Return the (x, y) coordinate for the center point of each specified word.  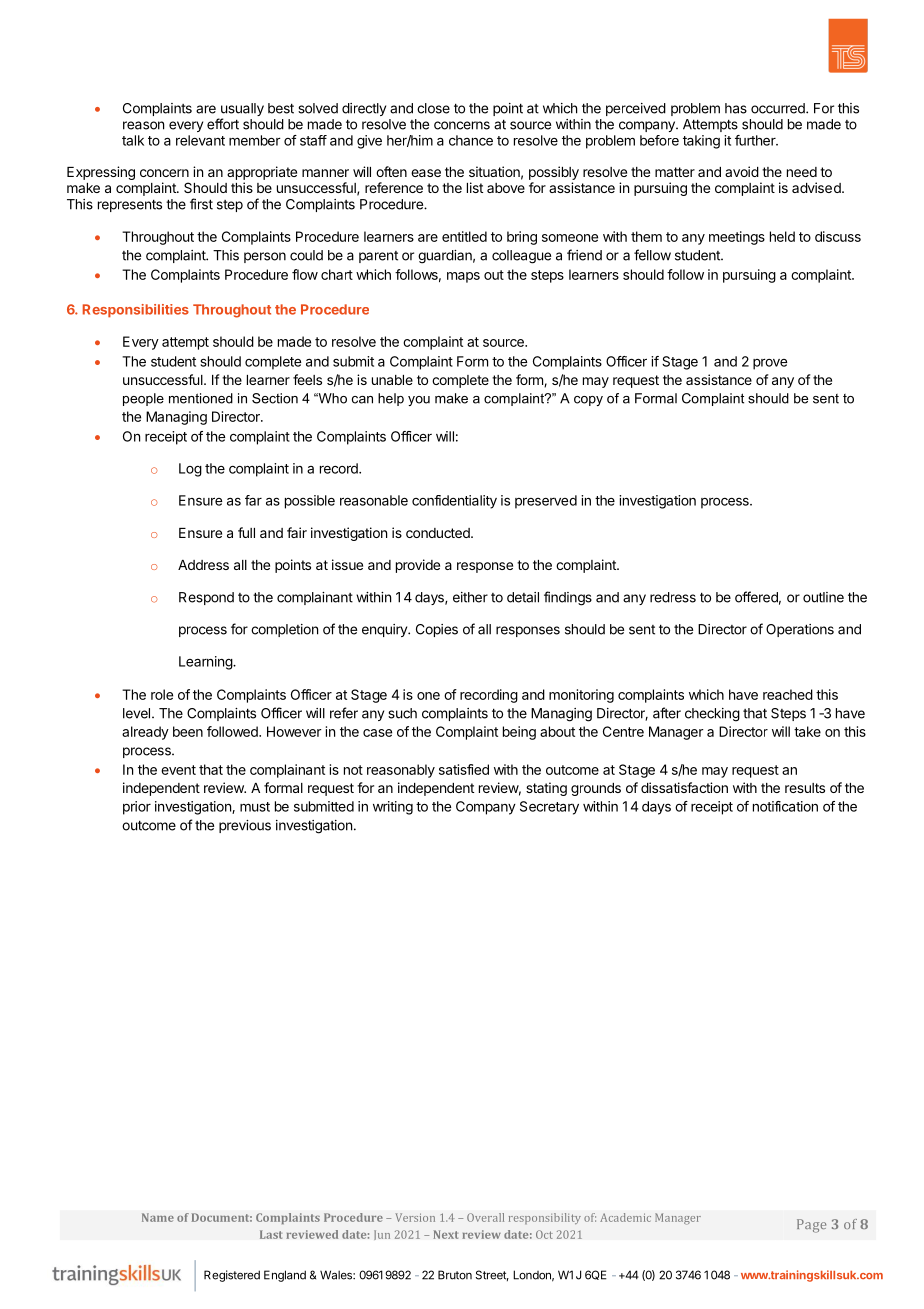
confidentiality (454, 502)
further (756, 140)
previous (245, 826)
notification (785, 806)
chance (471, 140)
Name (158, 1217)
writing (393, 808)
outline (823, 597)
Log (190, 470)
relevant (200, 140)
